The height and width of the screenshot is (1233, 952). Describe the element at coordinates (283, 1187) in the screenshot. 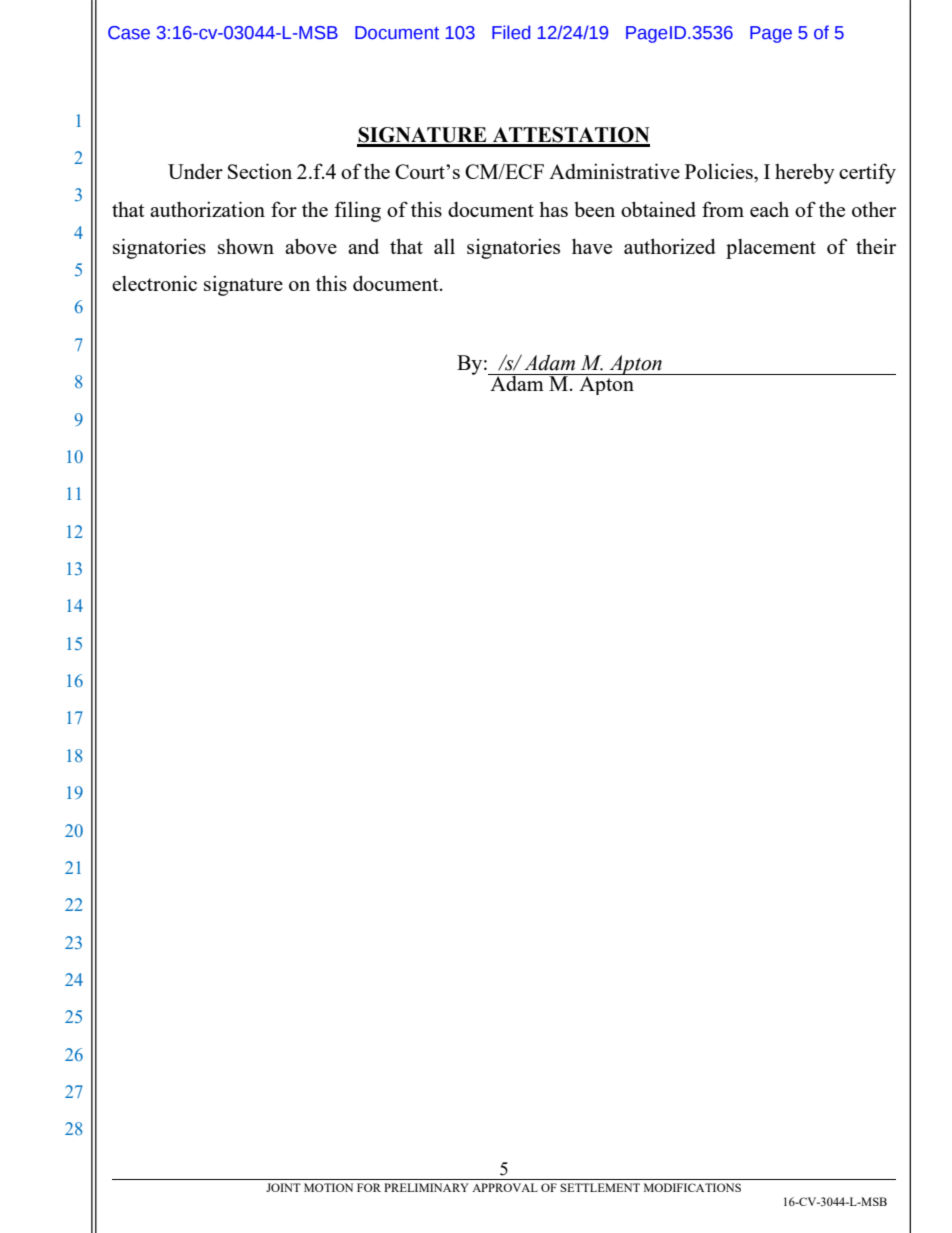

I see `JOINT` at that location.
